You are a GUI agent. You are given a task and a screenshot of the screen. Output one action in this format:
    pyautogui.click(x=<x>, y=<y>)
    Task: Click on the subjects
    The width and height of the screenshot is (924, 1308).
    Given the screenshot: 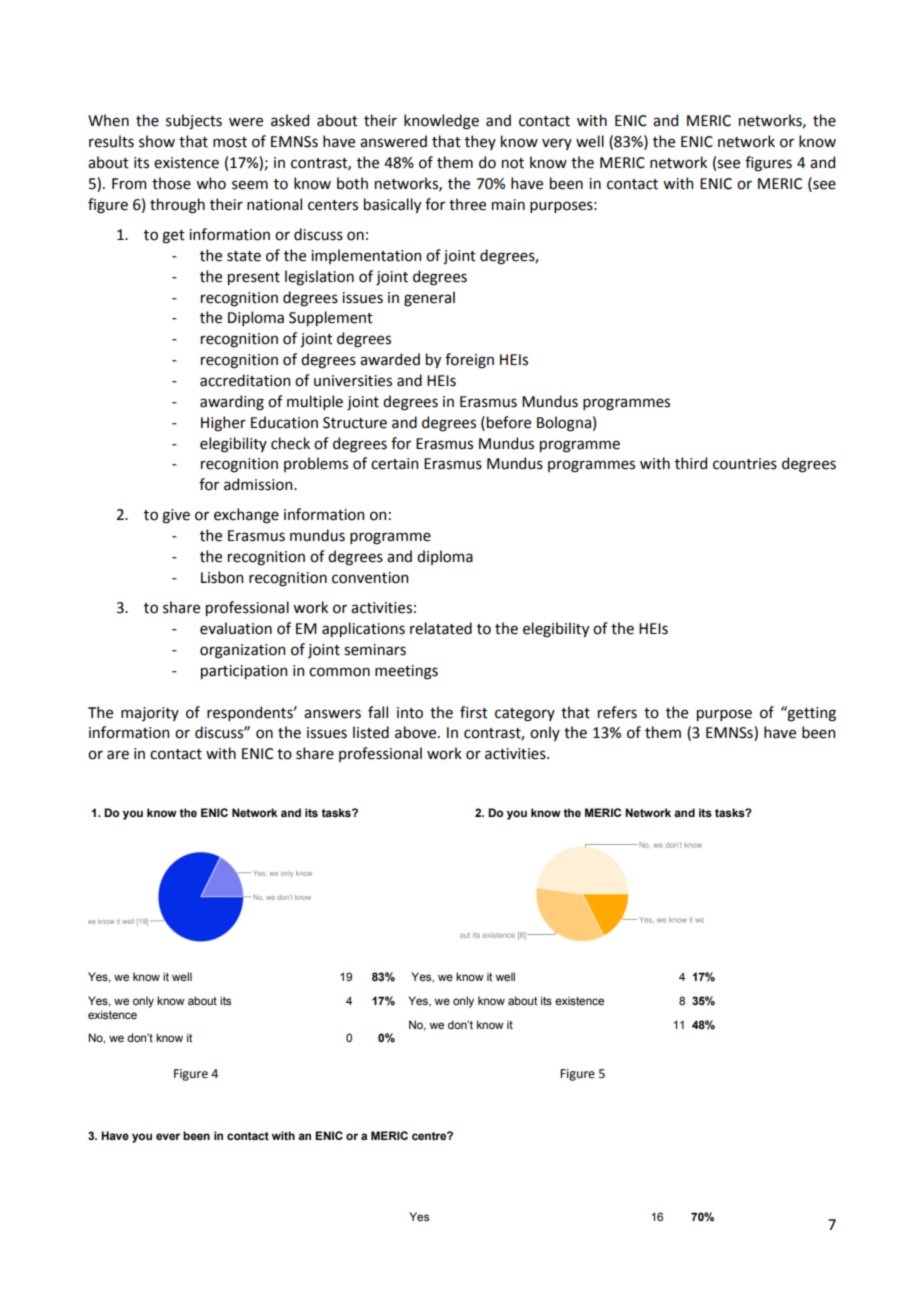 What is the action you would take?
    pyautogui.click(x=194, y=122)
